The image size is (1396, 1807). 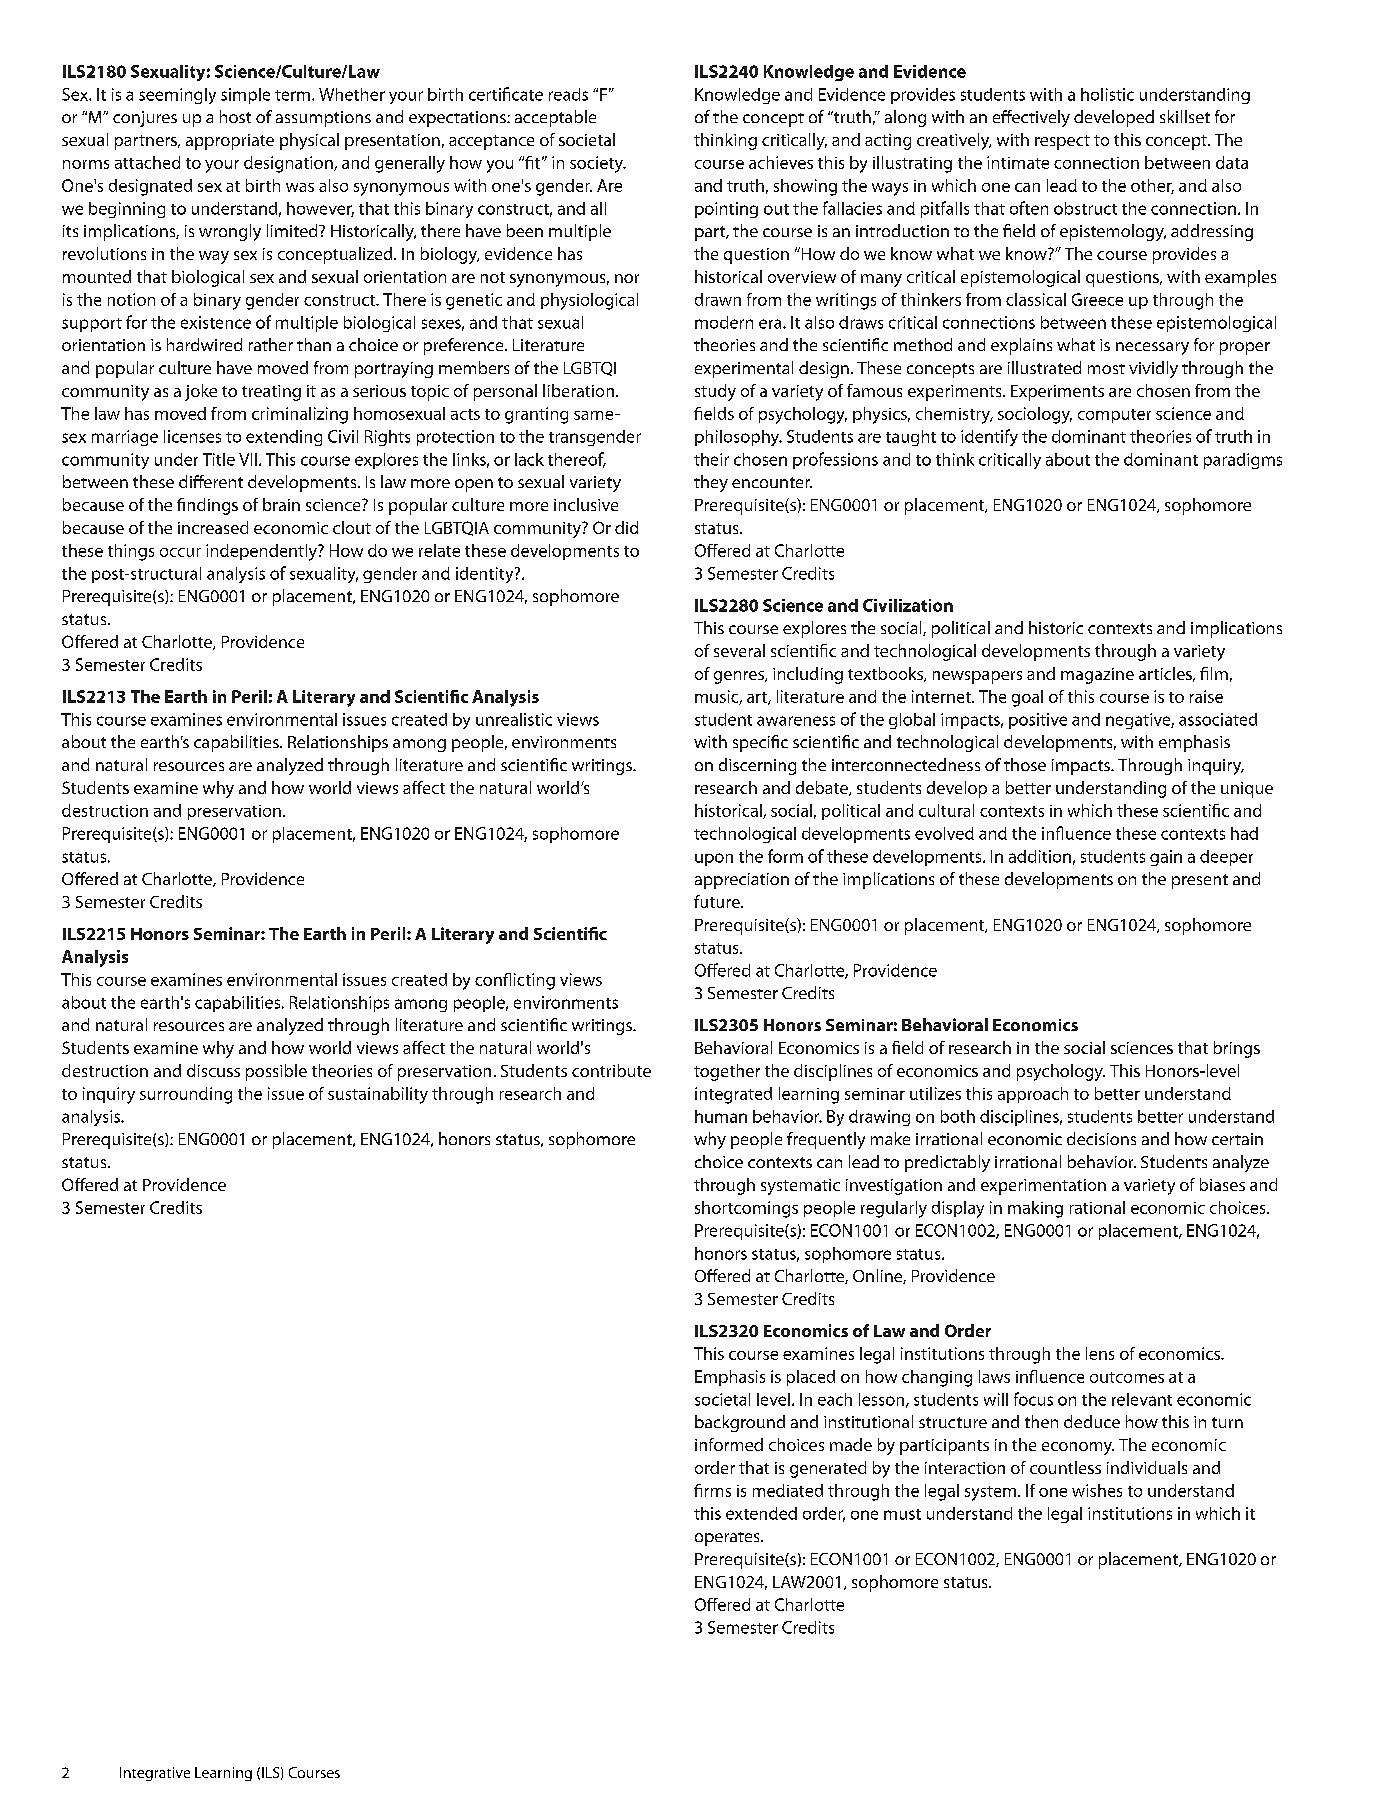 What do you see at coordinates (598, 164) in the screenshot?
I see `society` at bounding box center [598, 164].
